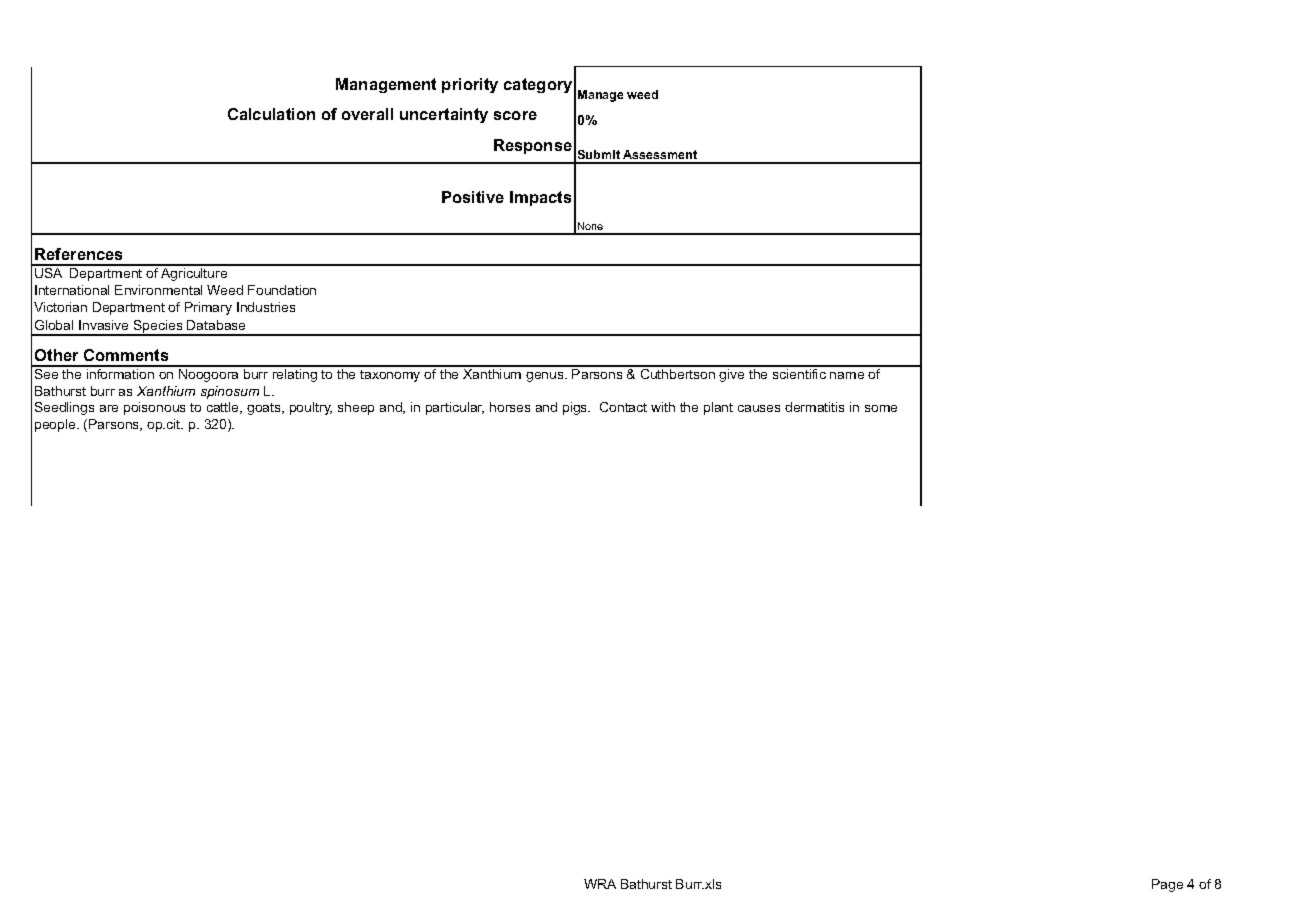 The height and width of the document is (924, 1308). I want to click on Environmental, so click(158, 290).
